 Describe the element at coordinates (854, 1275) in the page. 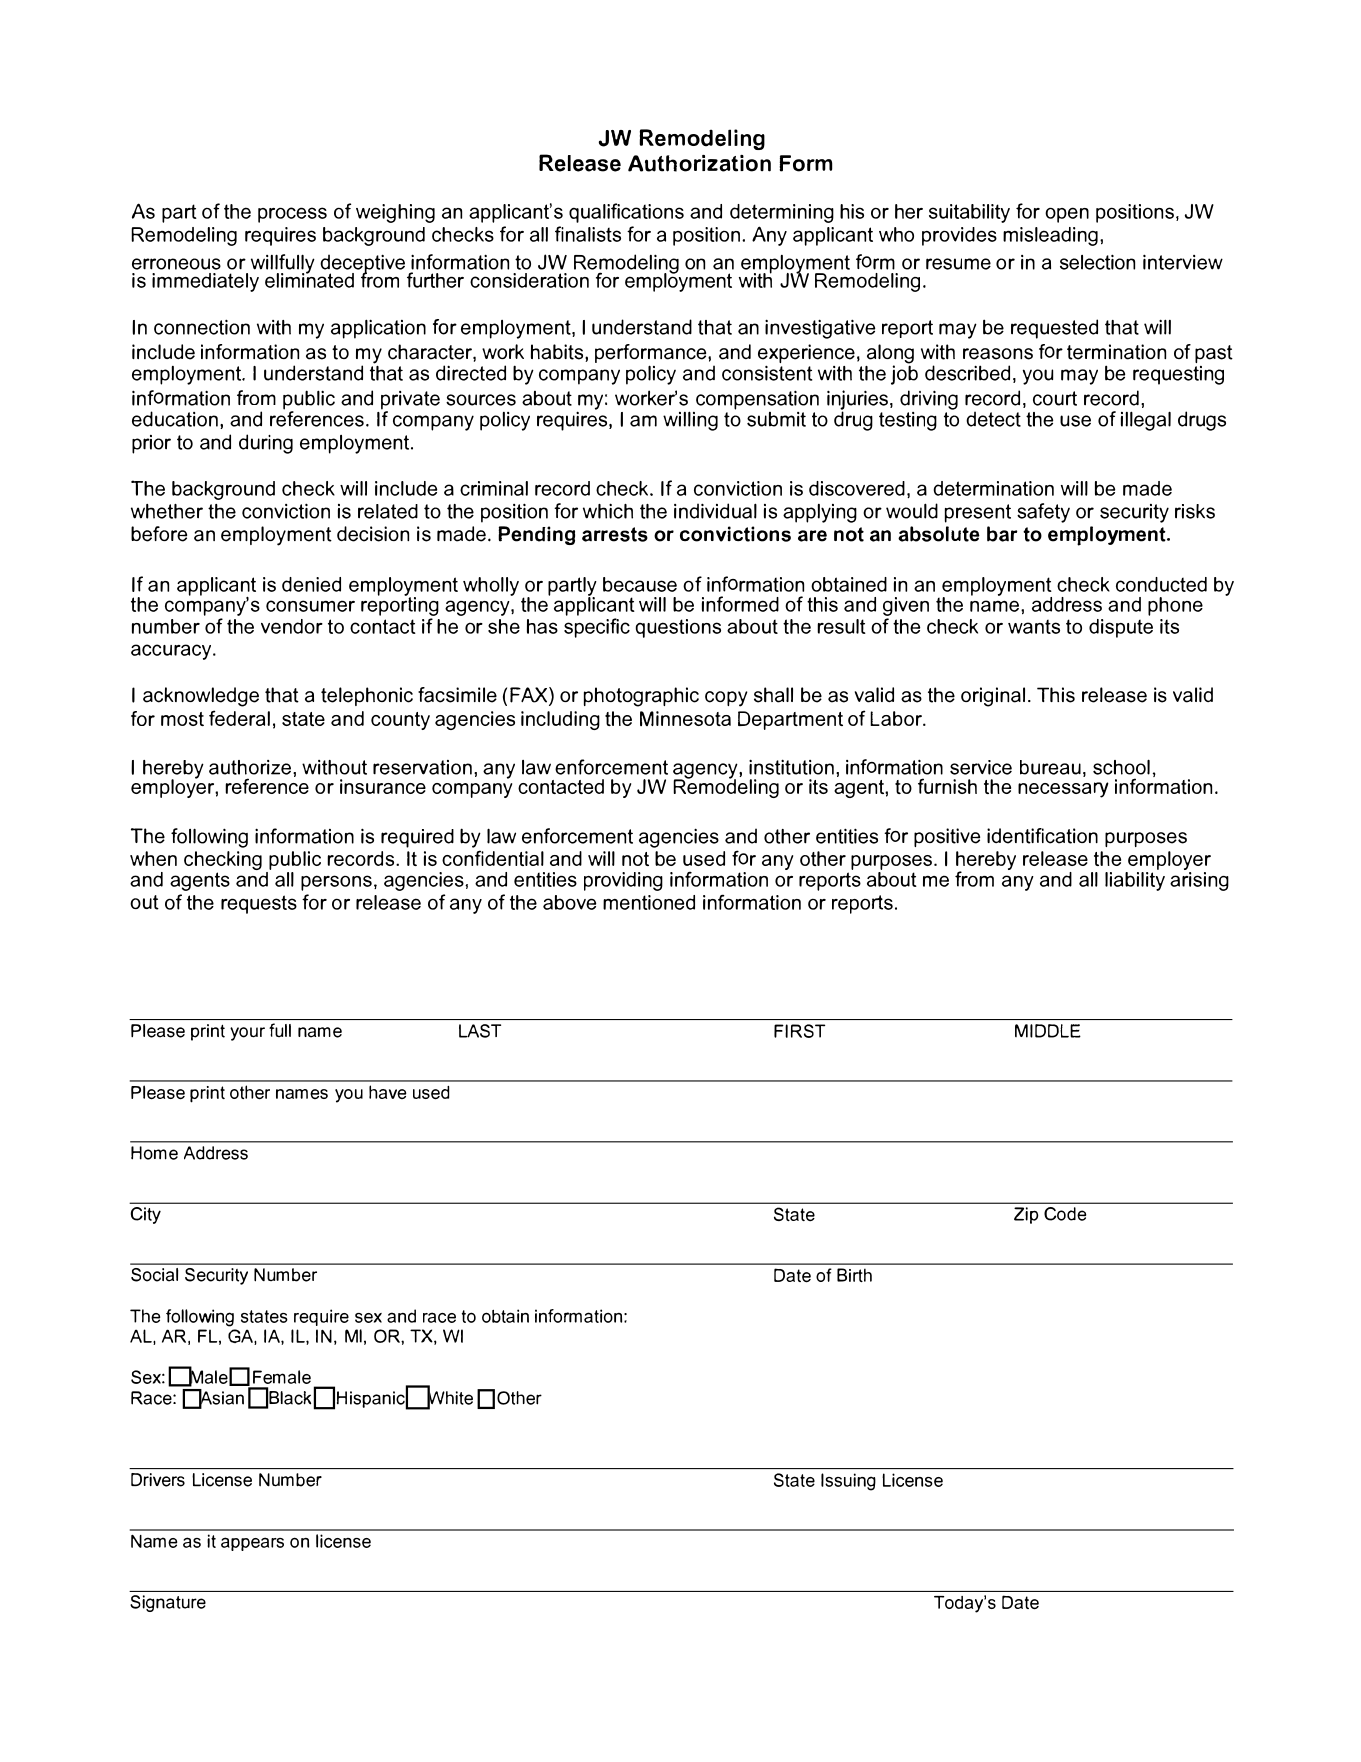

I see `Birth` at that location.
